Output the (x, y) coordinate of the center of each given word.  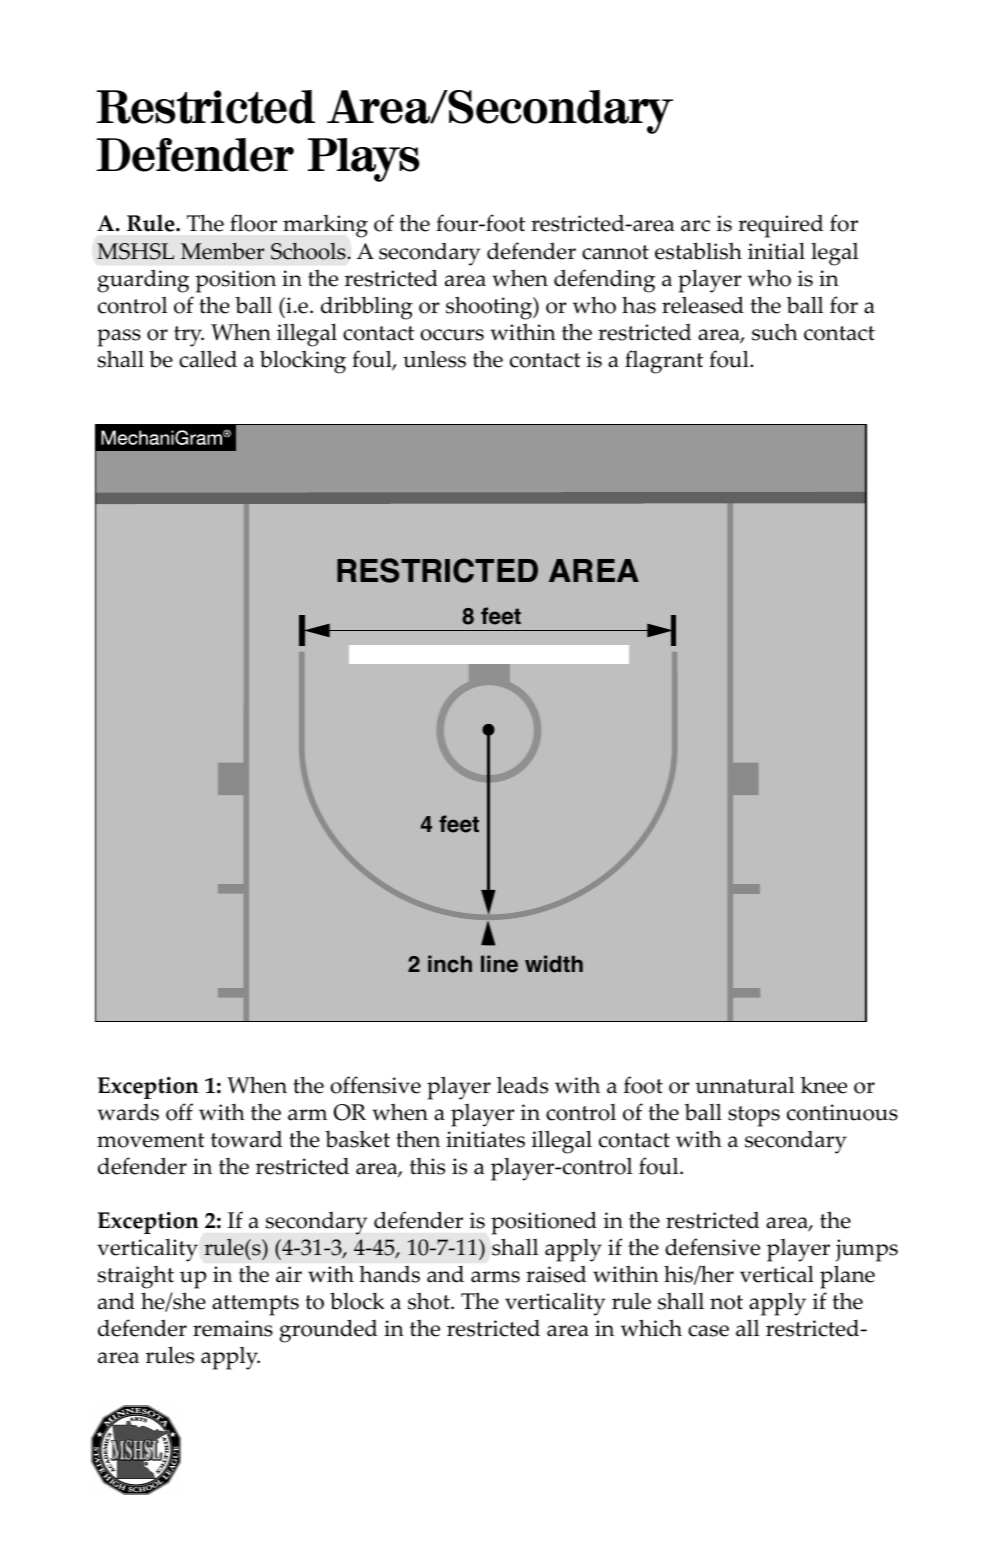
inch (450, 964)
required (780, 226)
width (554, 964)
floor (253, 223)
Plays (364, 160)
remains (233, 1328)
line (499, 964)
